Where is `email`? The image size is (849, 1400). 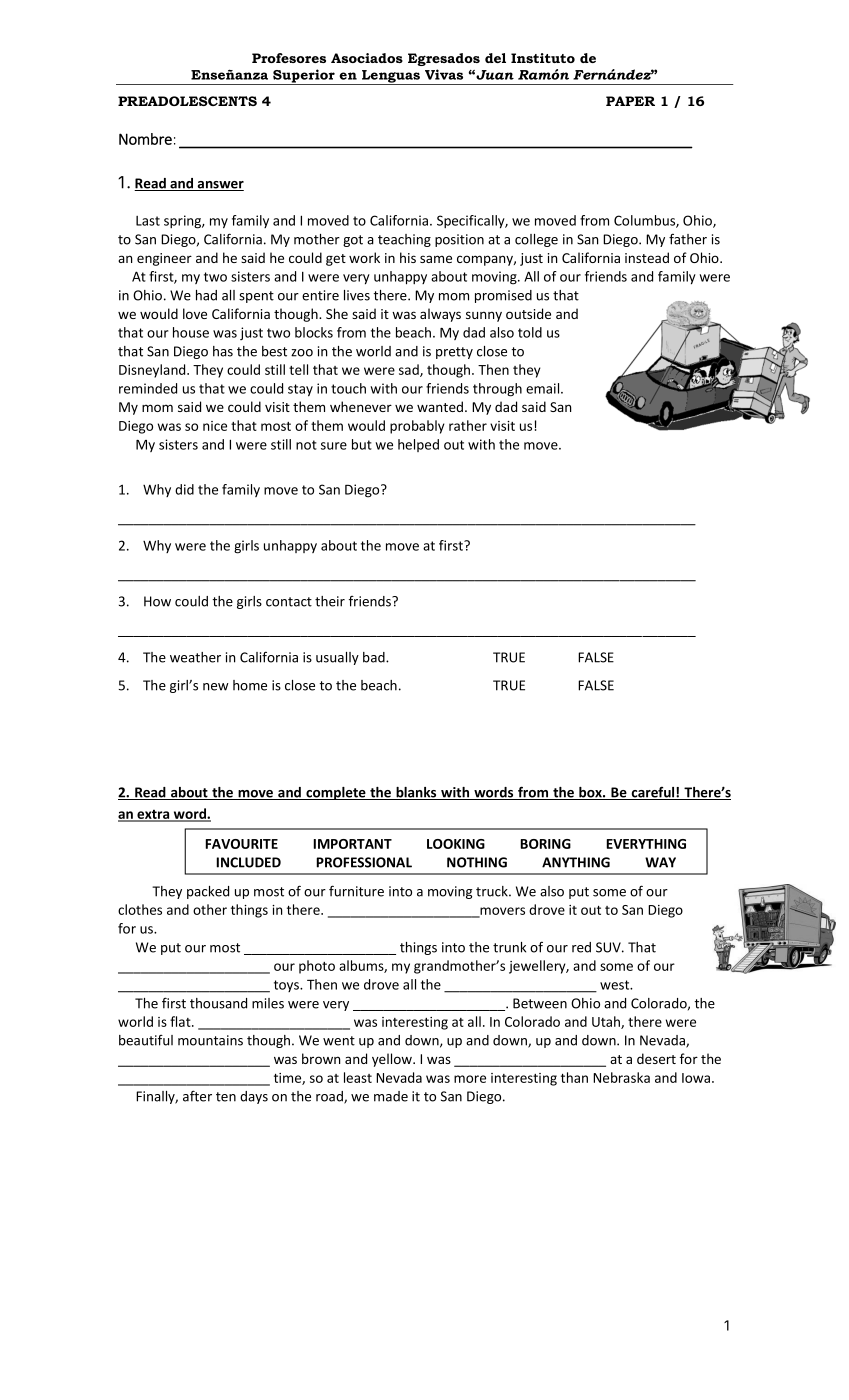 email is located at coordinates (544, 388).
